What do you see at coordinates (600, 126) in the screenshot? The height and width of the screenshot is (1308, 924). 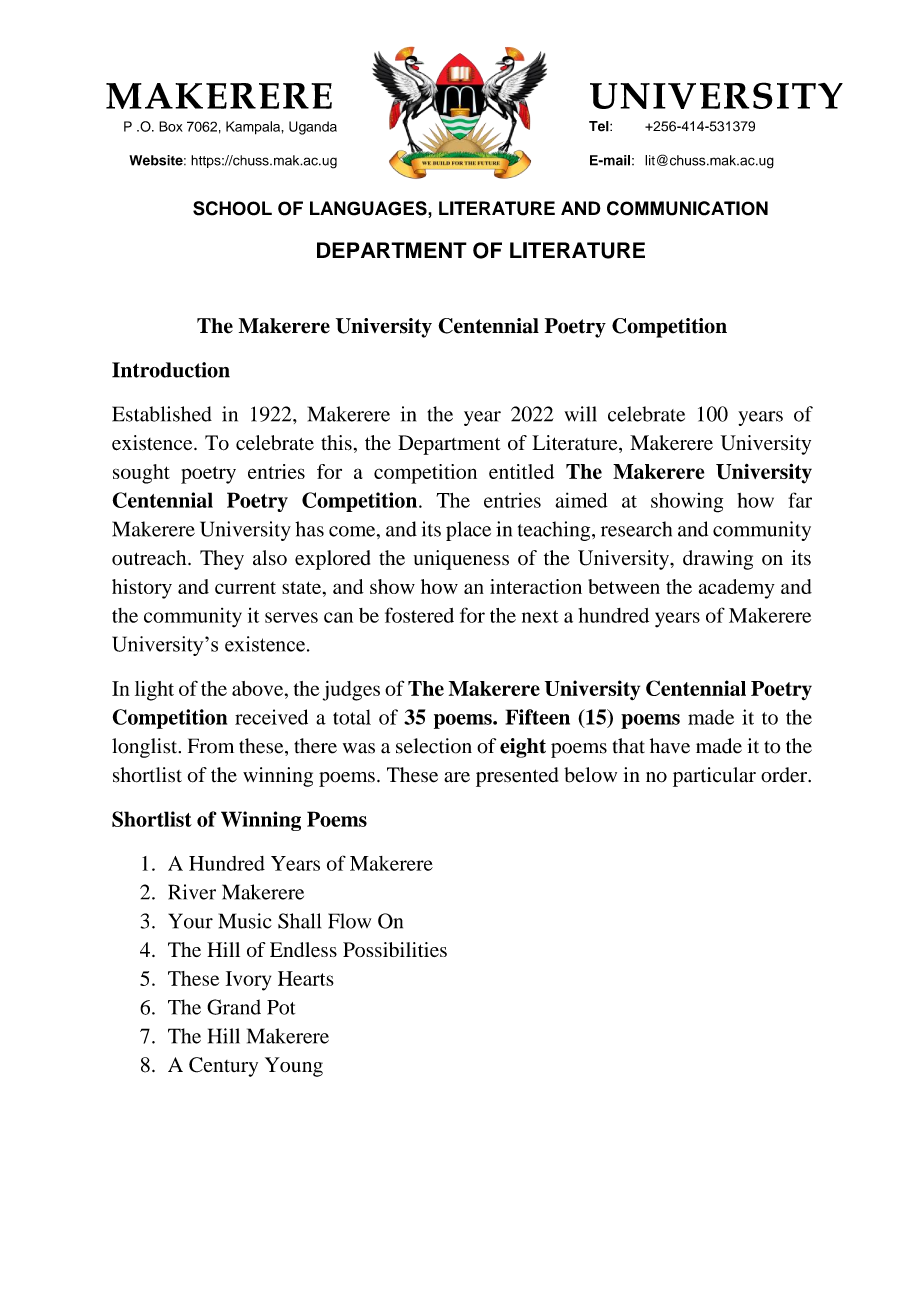 I see `Tel` at bounding box center [600, 126].
